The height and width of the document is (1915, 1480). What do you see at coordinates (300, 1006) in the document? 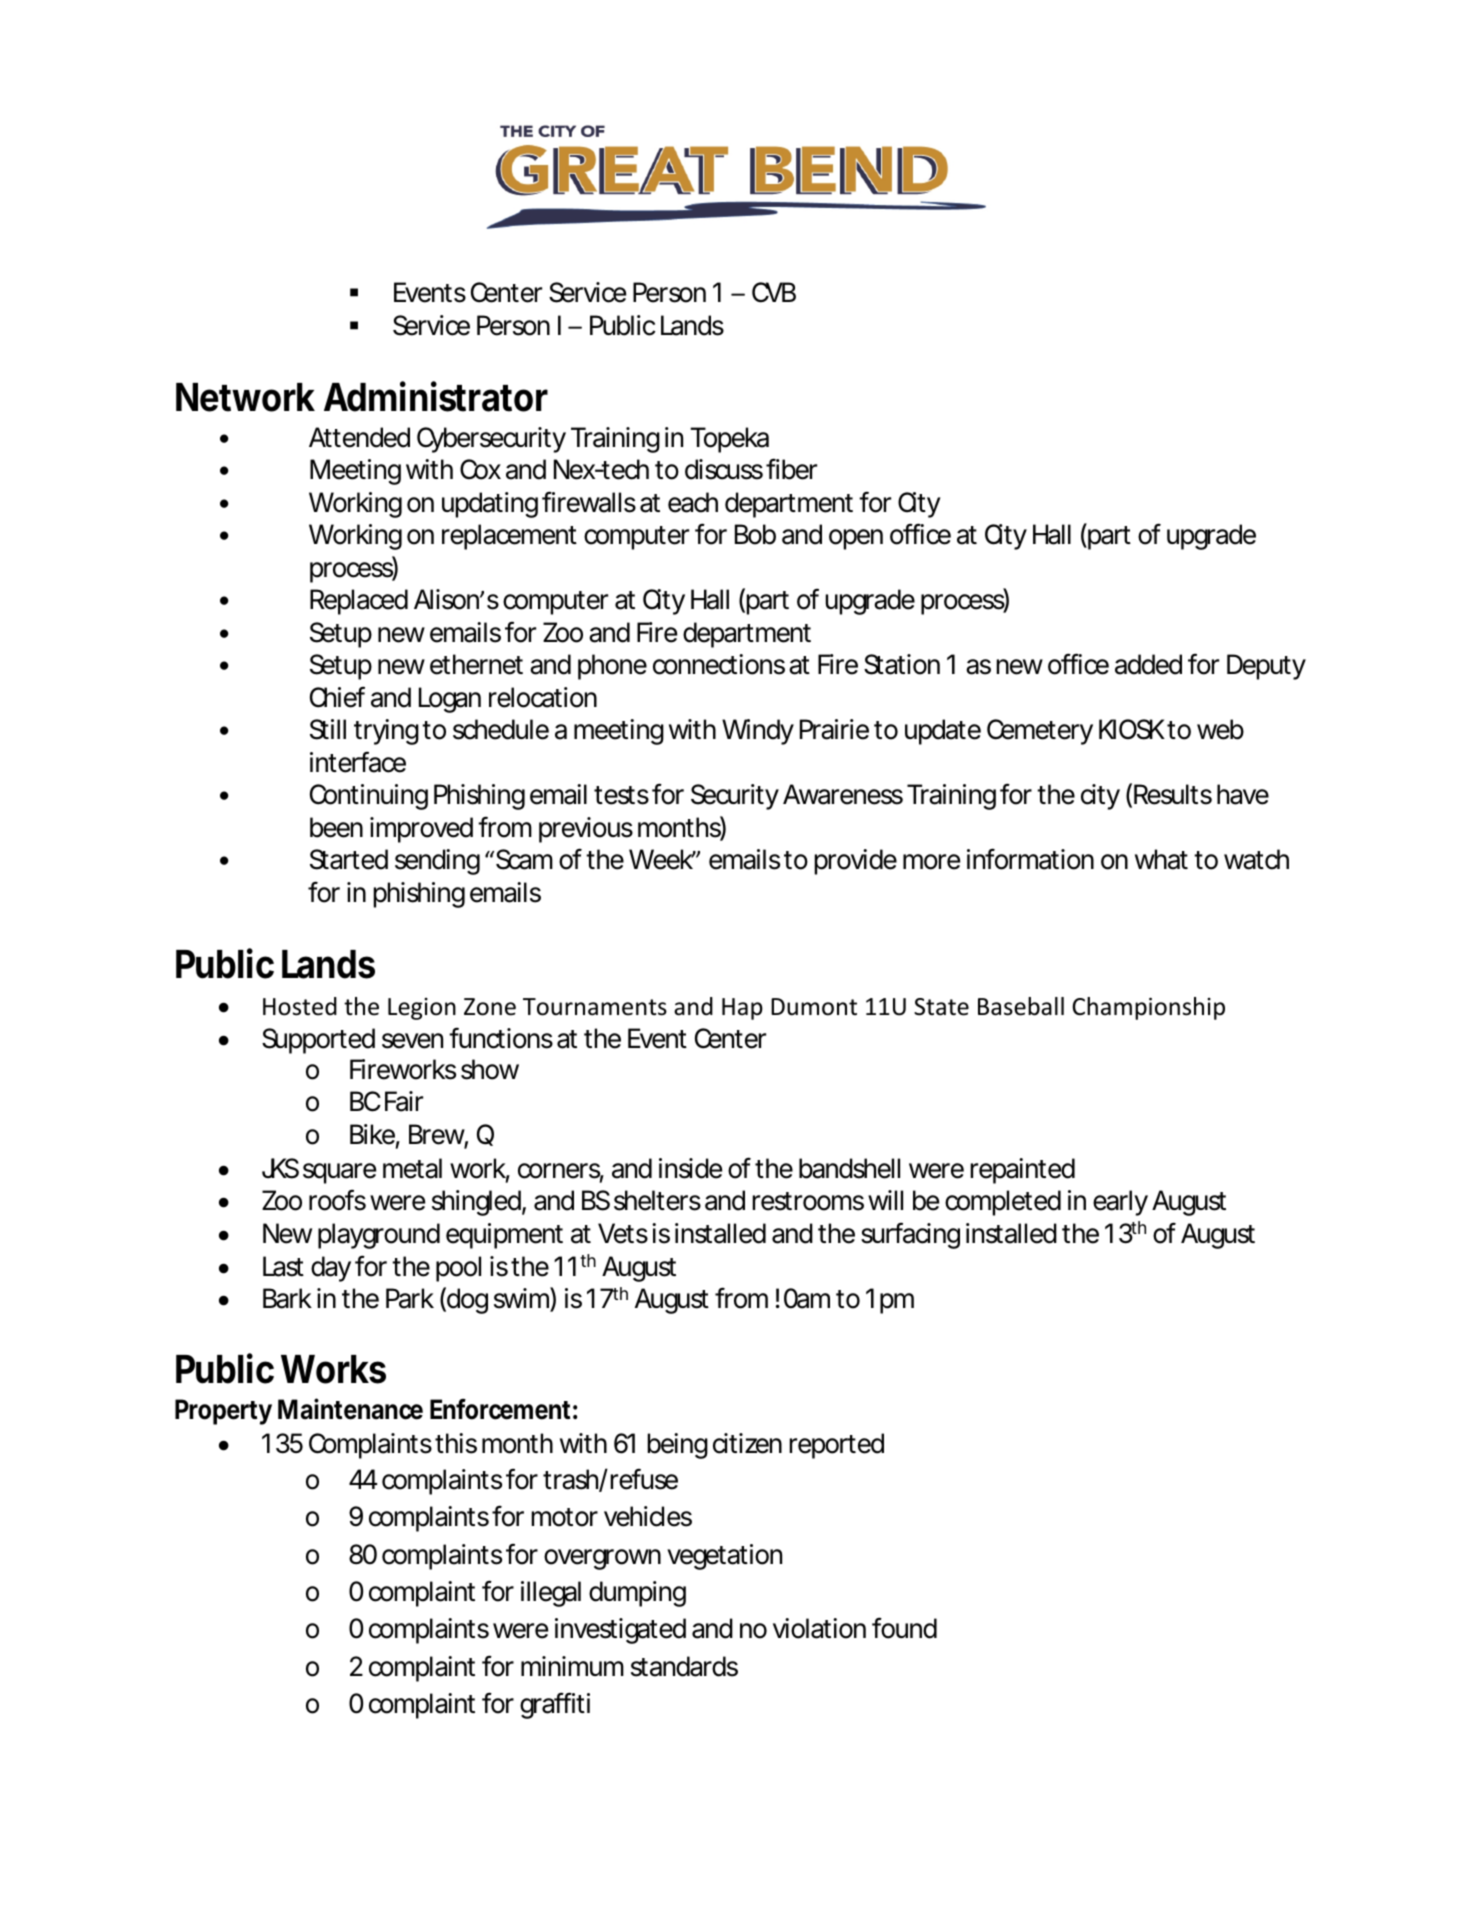
I see `Hosted` at bounding box center [300, 1006].
